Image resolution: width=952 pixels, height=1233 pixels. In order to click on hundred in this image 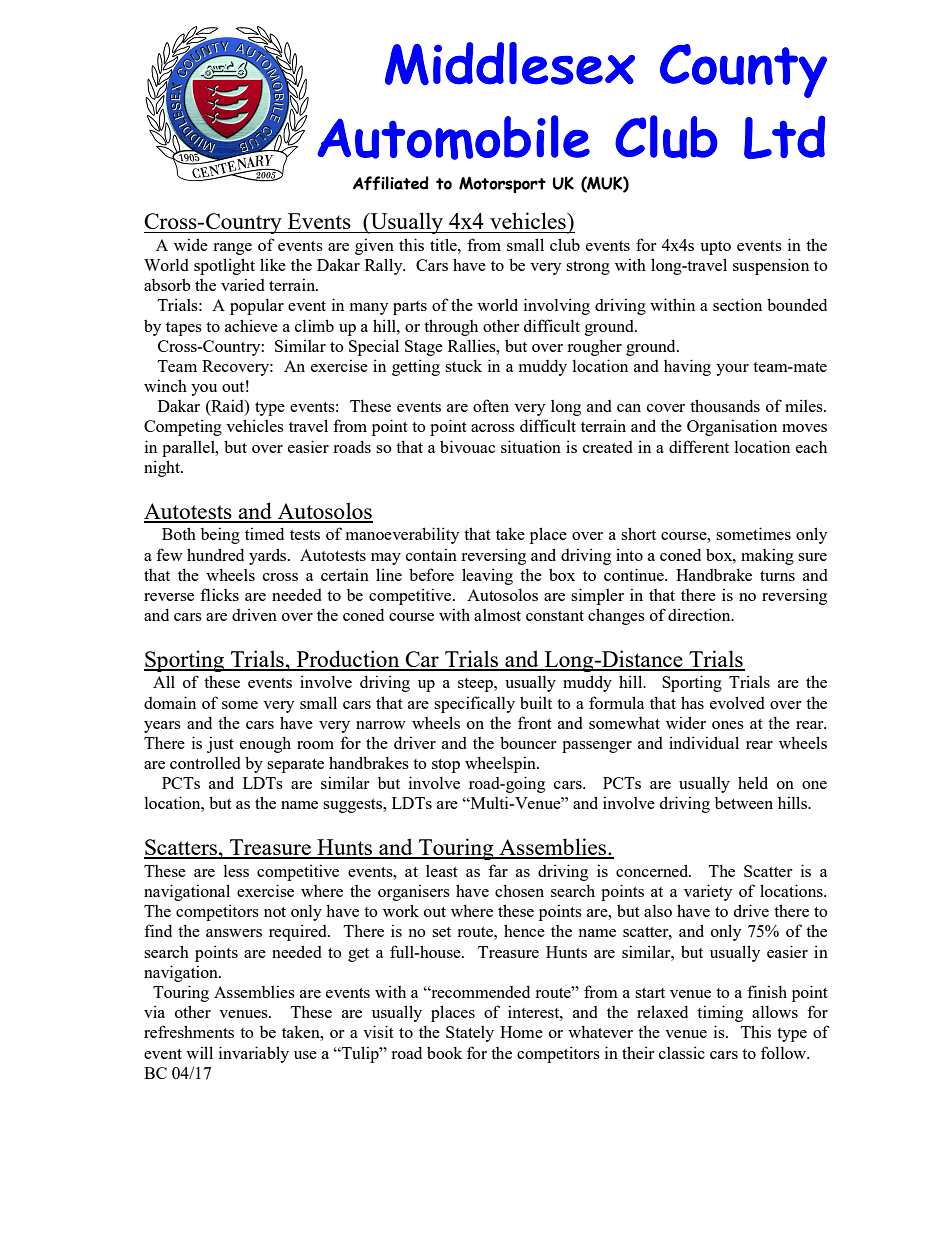, I will do `click(215, 554)`.
